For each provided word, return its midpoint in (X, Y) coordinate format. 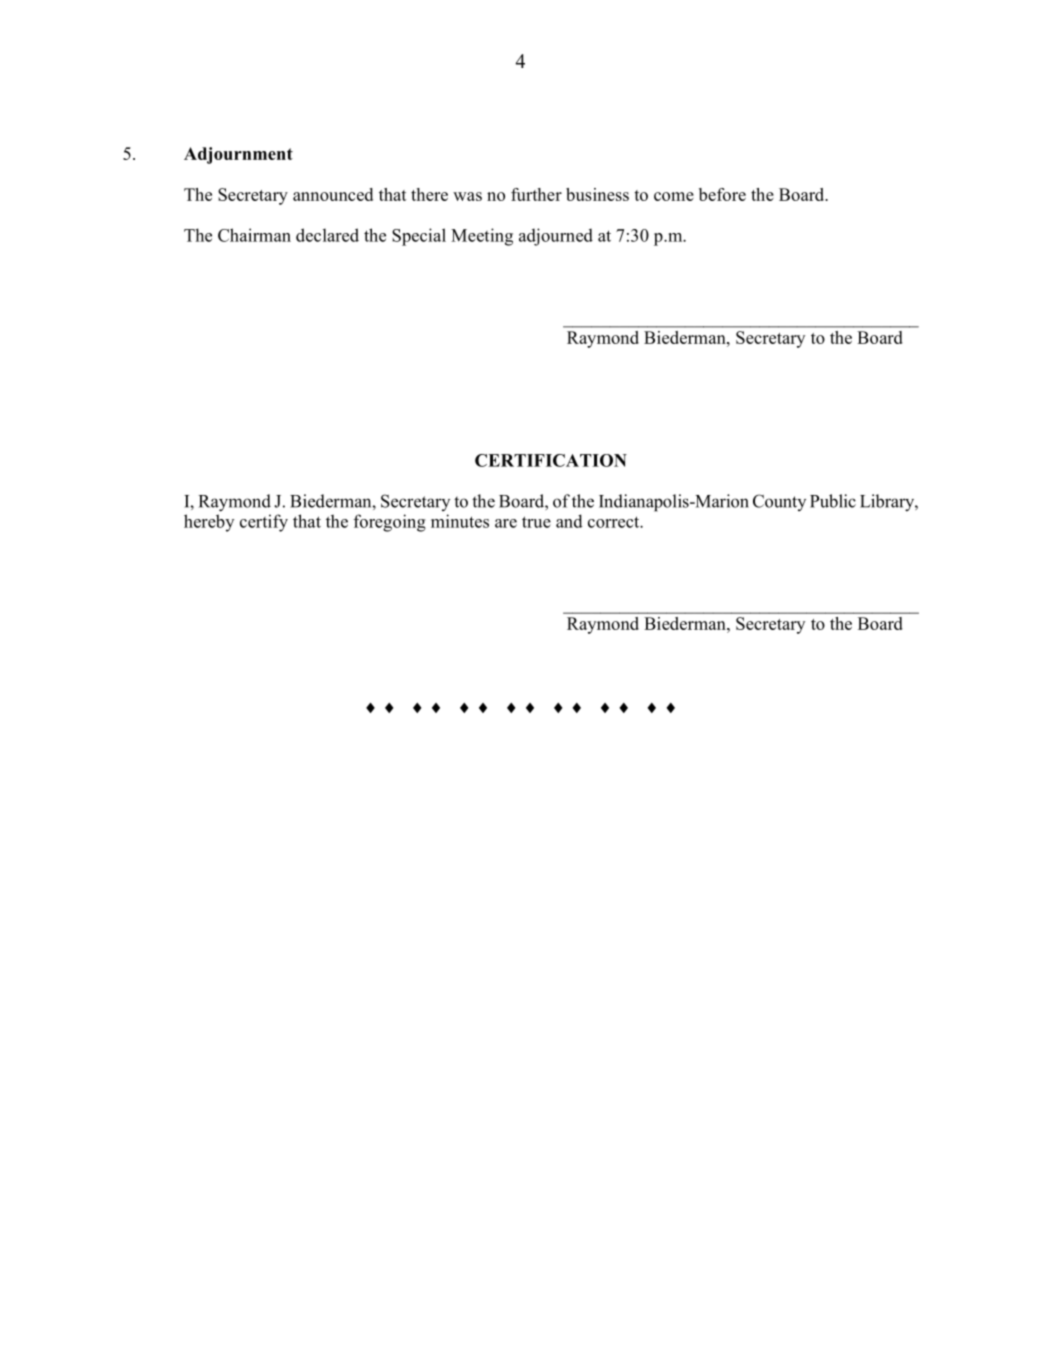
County (779, 502)
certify (264, 523)
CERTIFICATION (551, 460)
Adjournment (238, 155)
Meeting (482, 237)
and (569, 521)
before (722, 194)
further (536, 194)
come (674, 196)
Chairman (254, 235)
